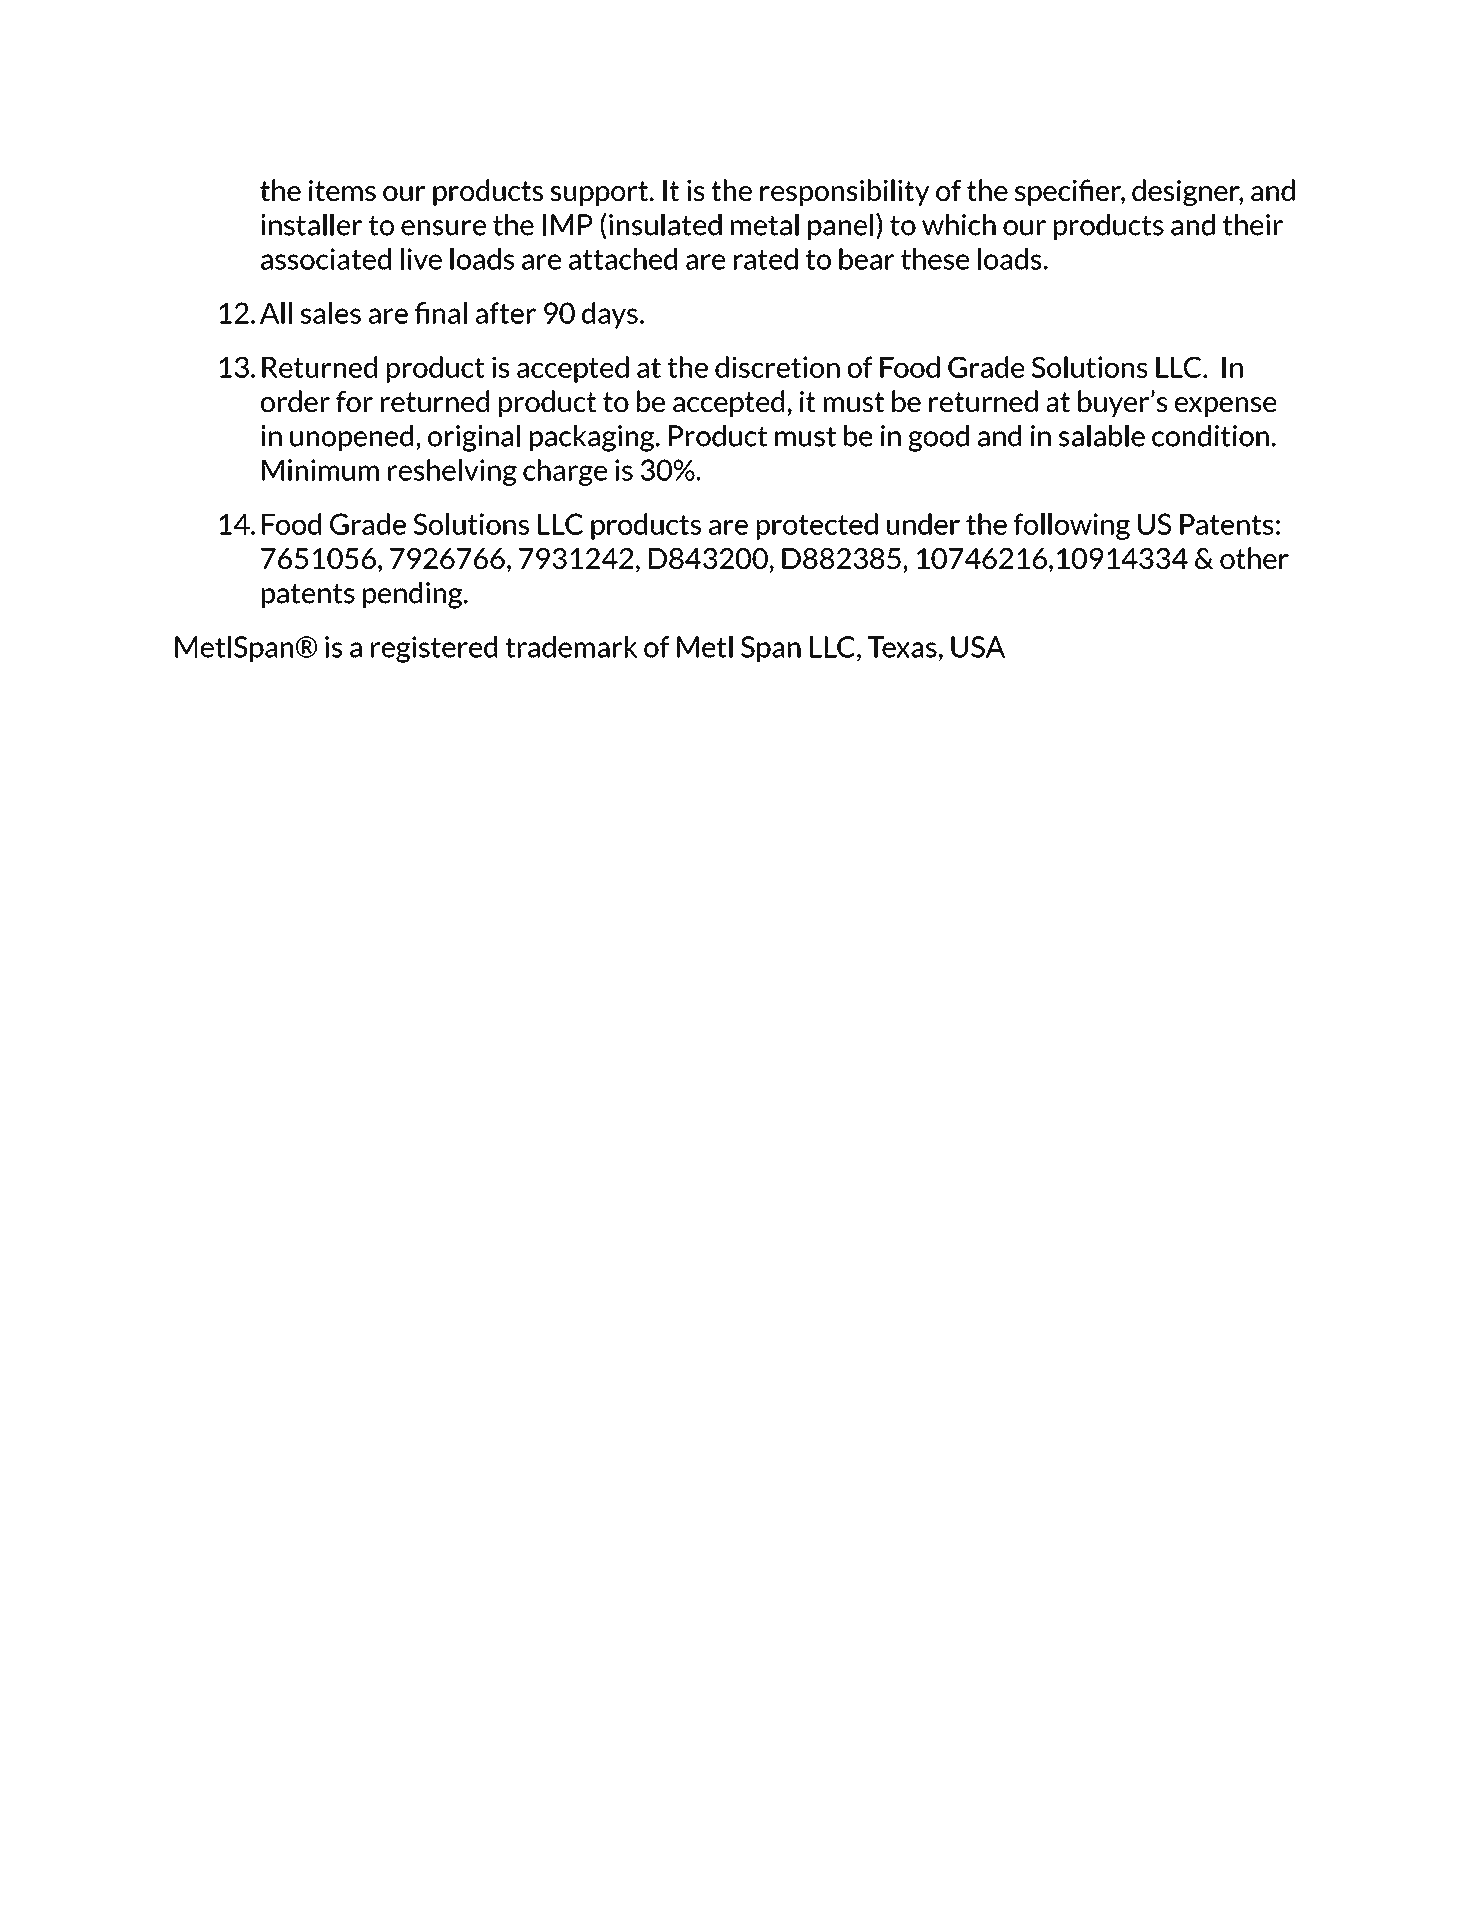  I want to click on their, so click(1253, 225).
